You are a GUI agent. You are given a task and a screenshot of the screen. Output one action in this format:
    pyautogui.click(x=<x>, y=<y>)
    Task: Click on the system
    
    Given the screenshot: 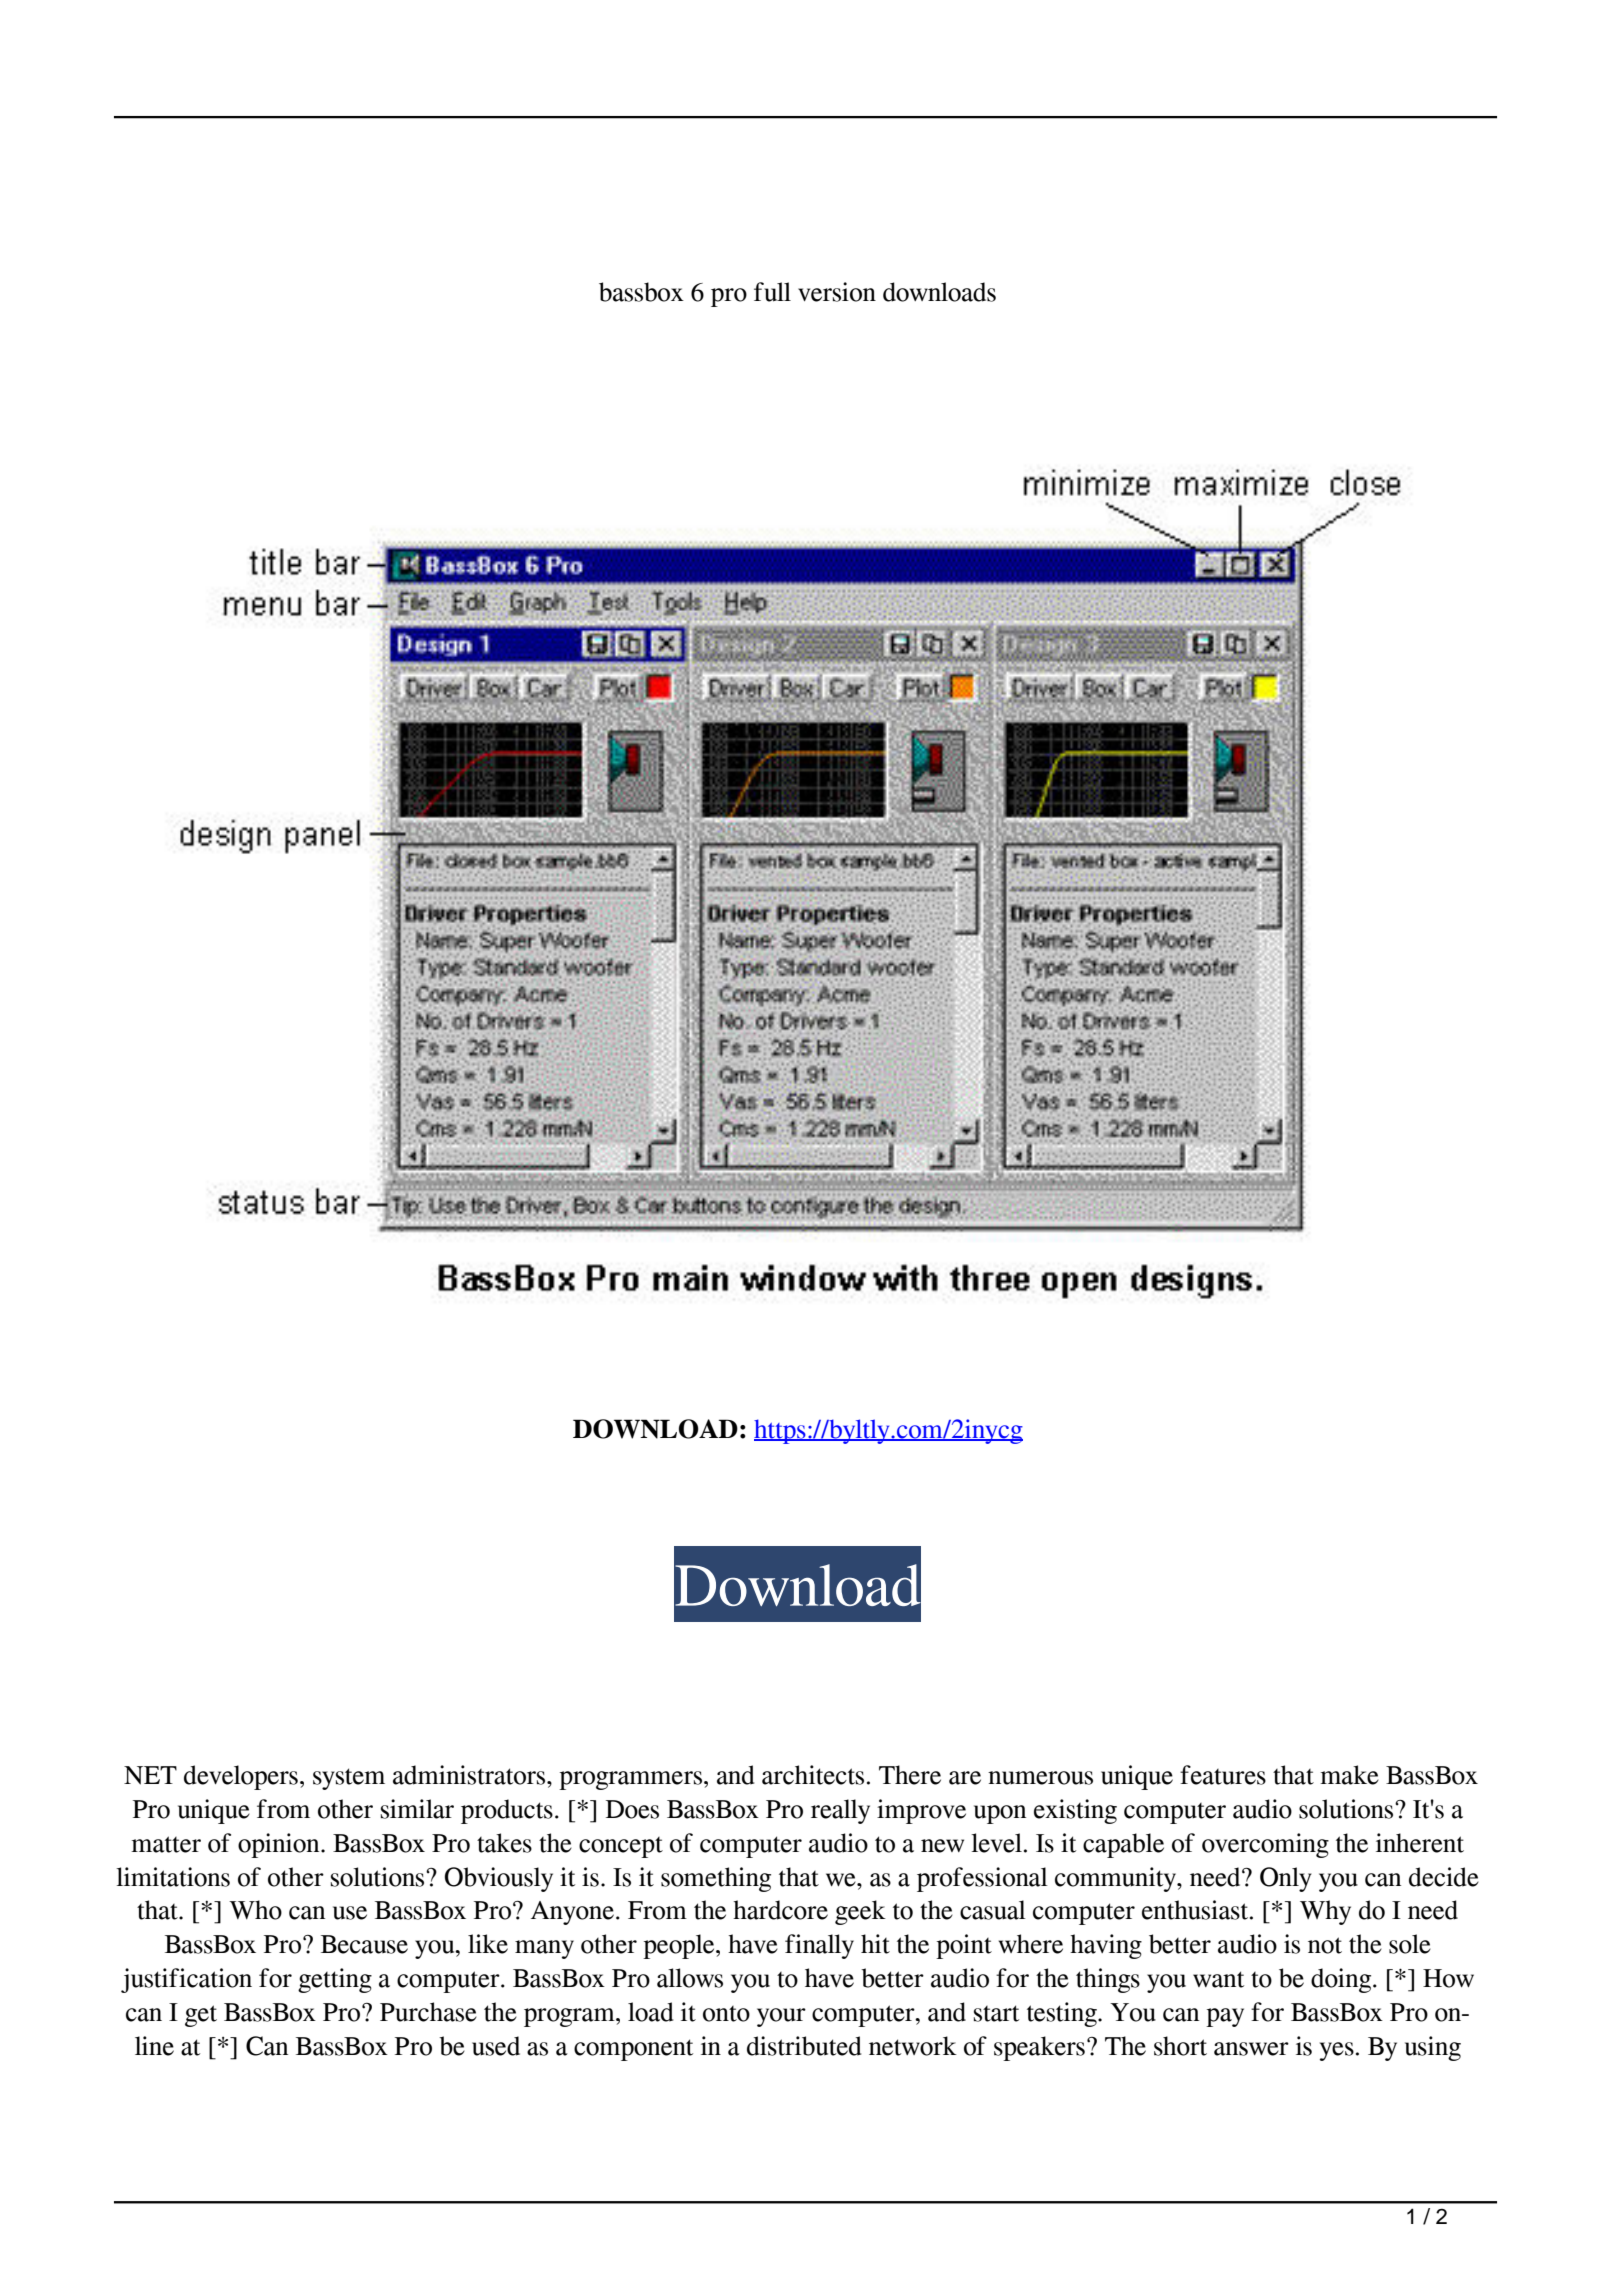 What is the action you would take?
    pyautogui.click(x=349, y=1779)
